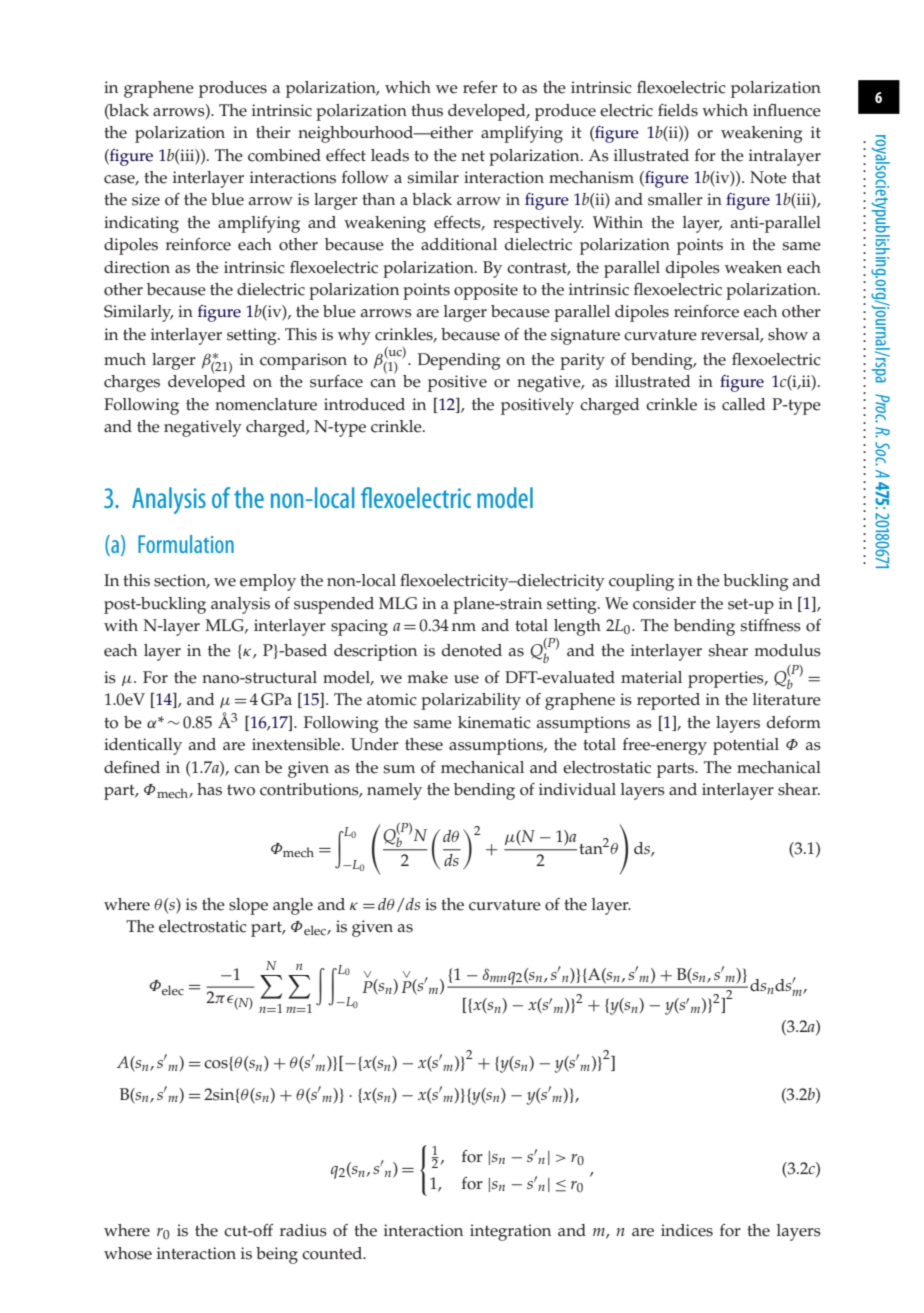 The height and width of the screenshot is (1313, 924). I want to click on their, so click(273, 132).
